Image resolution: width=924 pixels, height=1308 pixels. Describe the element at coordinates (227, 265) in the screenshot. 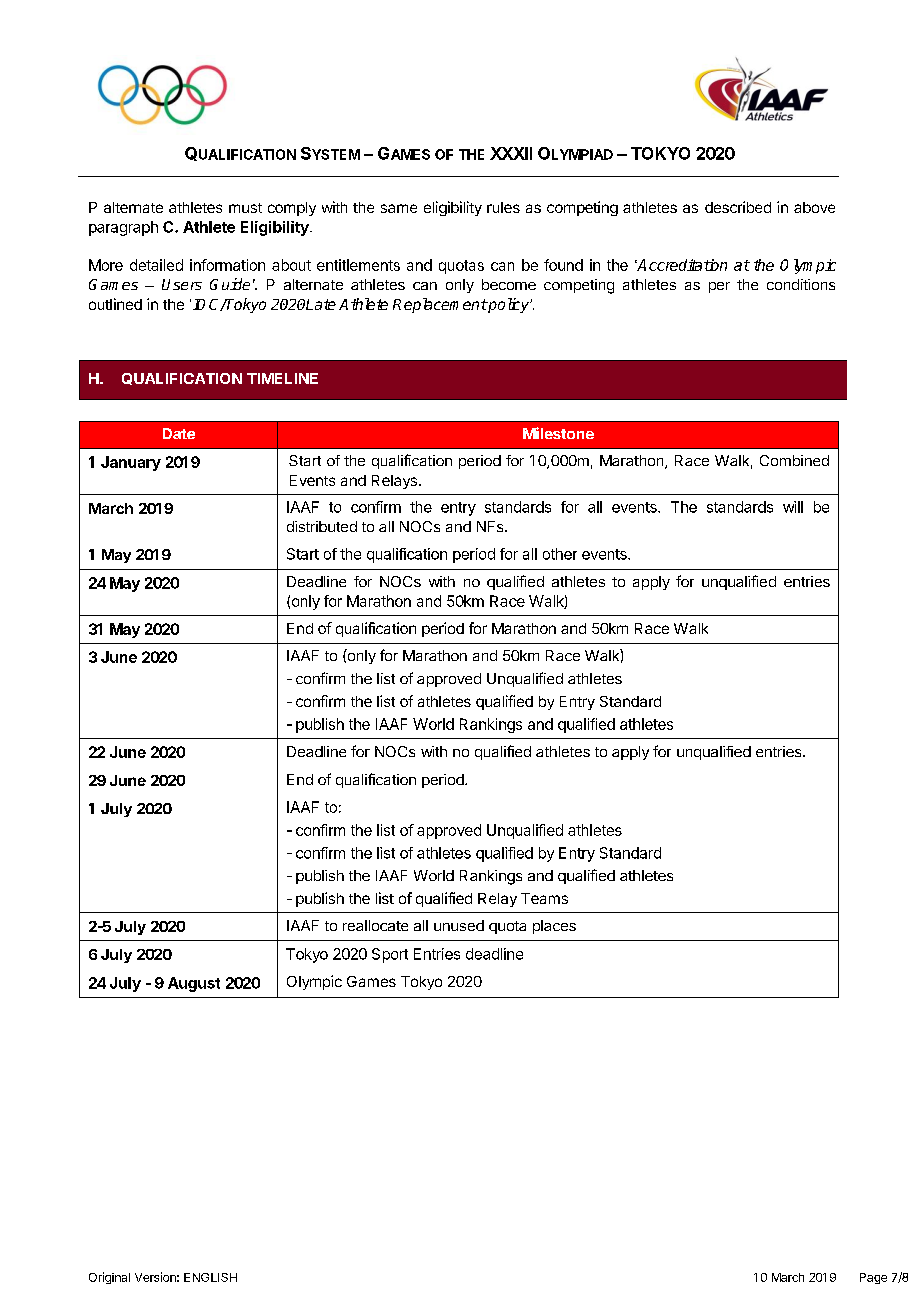

I see `information` at that location.
